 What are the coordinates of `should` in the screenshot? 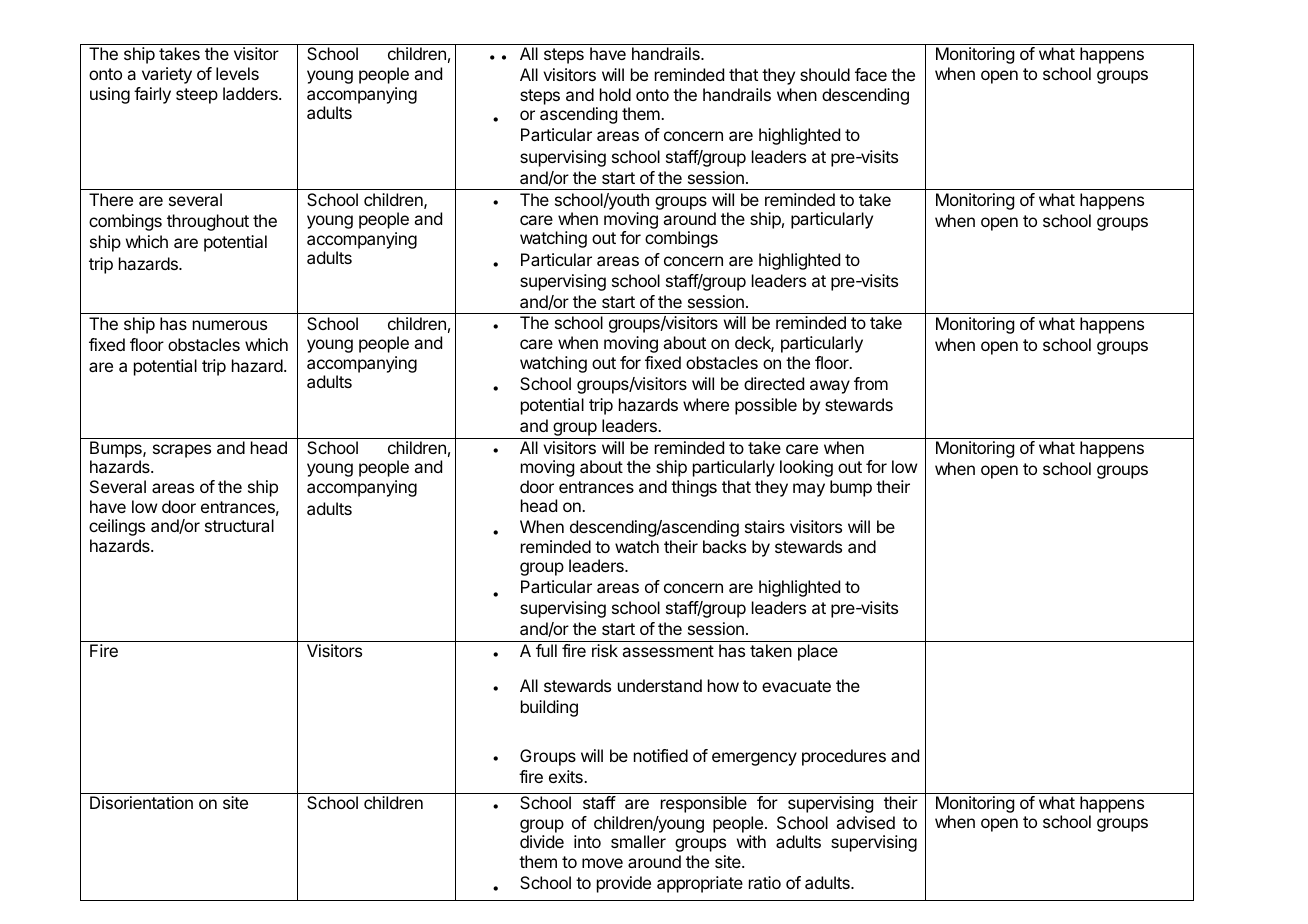 It's located at (825, 74).
